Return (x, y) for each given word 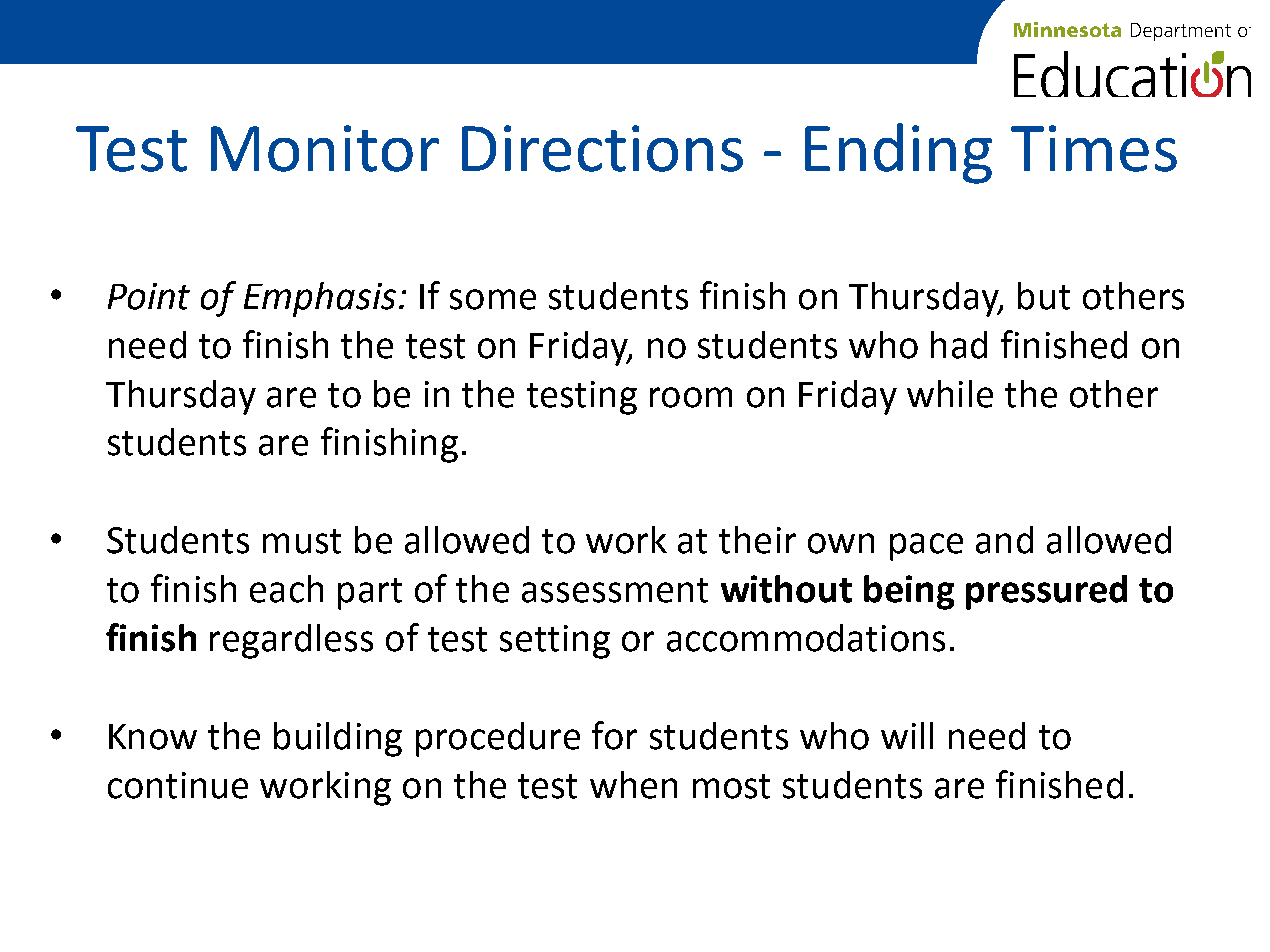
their (757, 540)
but (1044, 296)
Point (149, 296)
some (493, 299)
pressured (1046, 592)
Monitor (325, 148)
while (950, 394)
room (691, 397)
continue (178, 785)
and (1004, 540)
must (302, 541)
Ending (898, 153)
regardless (291, 641)
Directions (602, 148)
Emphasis (320, 299)
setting (555, 642)
